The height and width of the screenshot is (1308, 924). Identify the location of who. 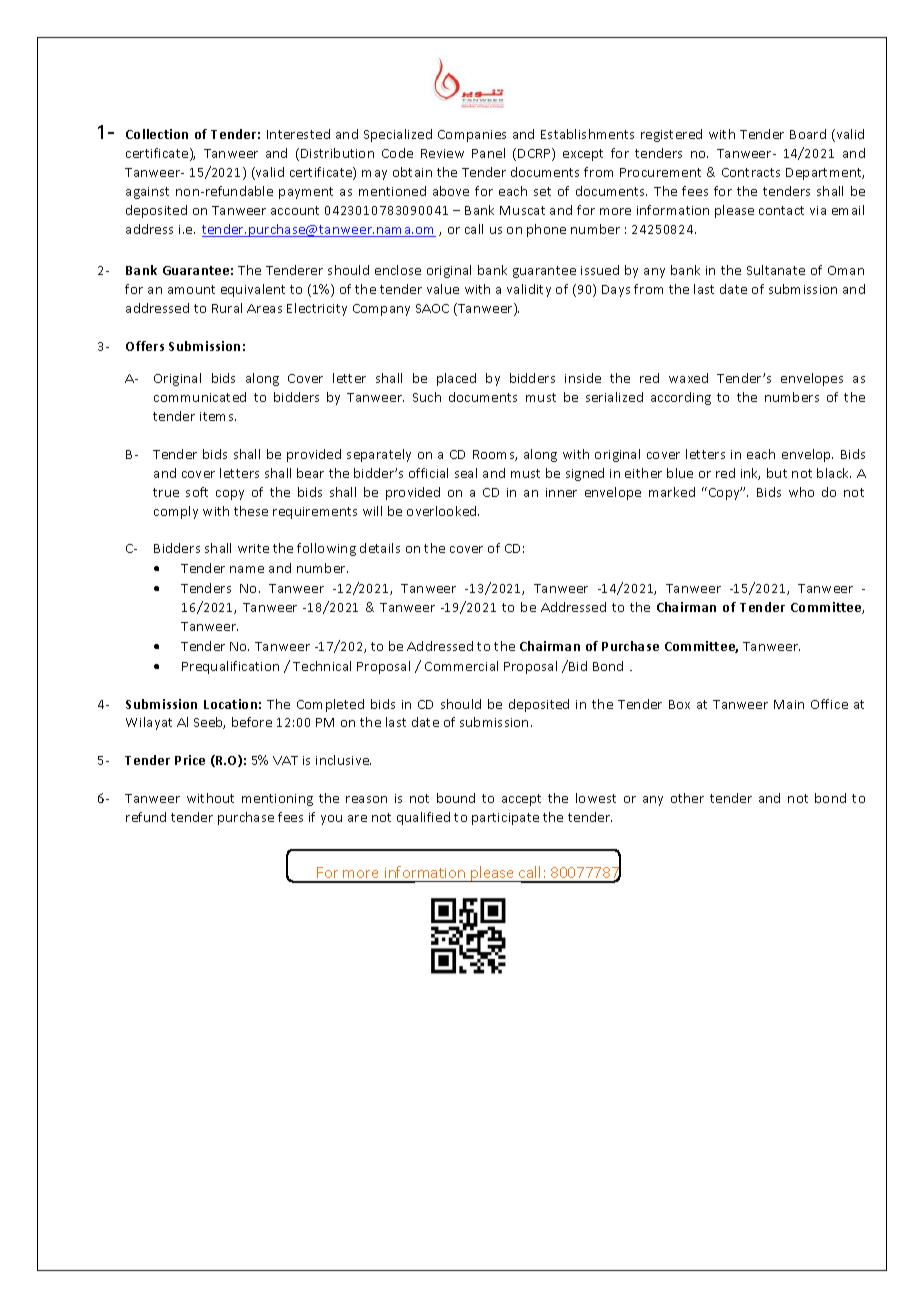
(801, 492).
